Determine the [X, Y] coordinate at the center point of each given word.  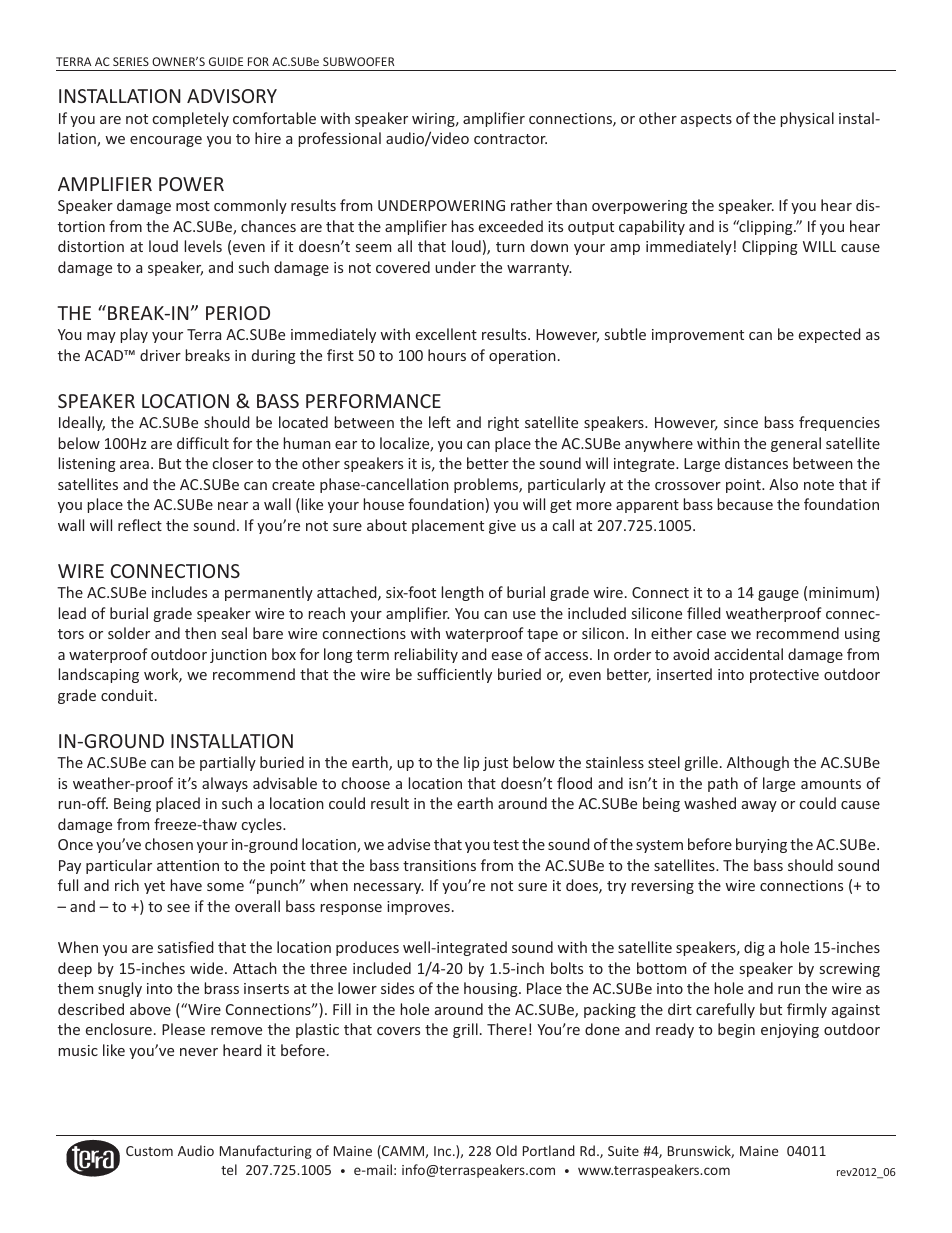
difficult [203, 443]
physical [807, 119]
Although [758, 763]
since [741, 422]
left [440, 422]
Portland [549, 1150]
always [225, 784]
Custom [149, 1151]
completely [191, 119]
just [495, 764]
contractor [510, 139]
